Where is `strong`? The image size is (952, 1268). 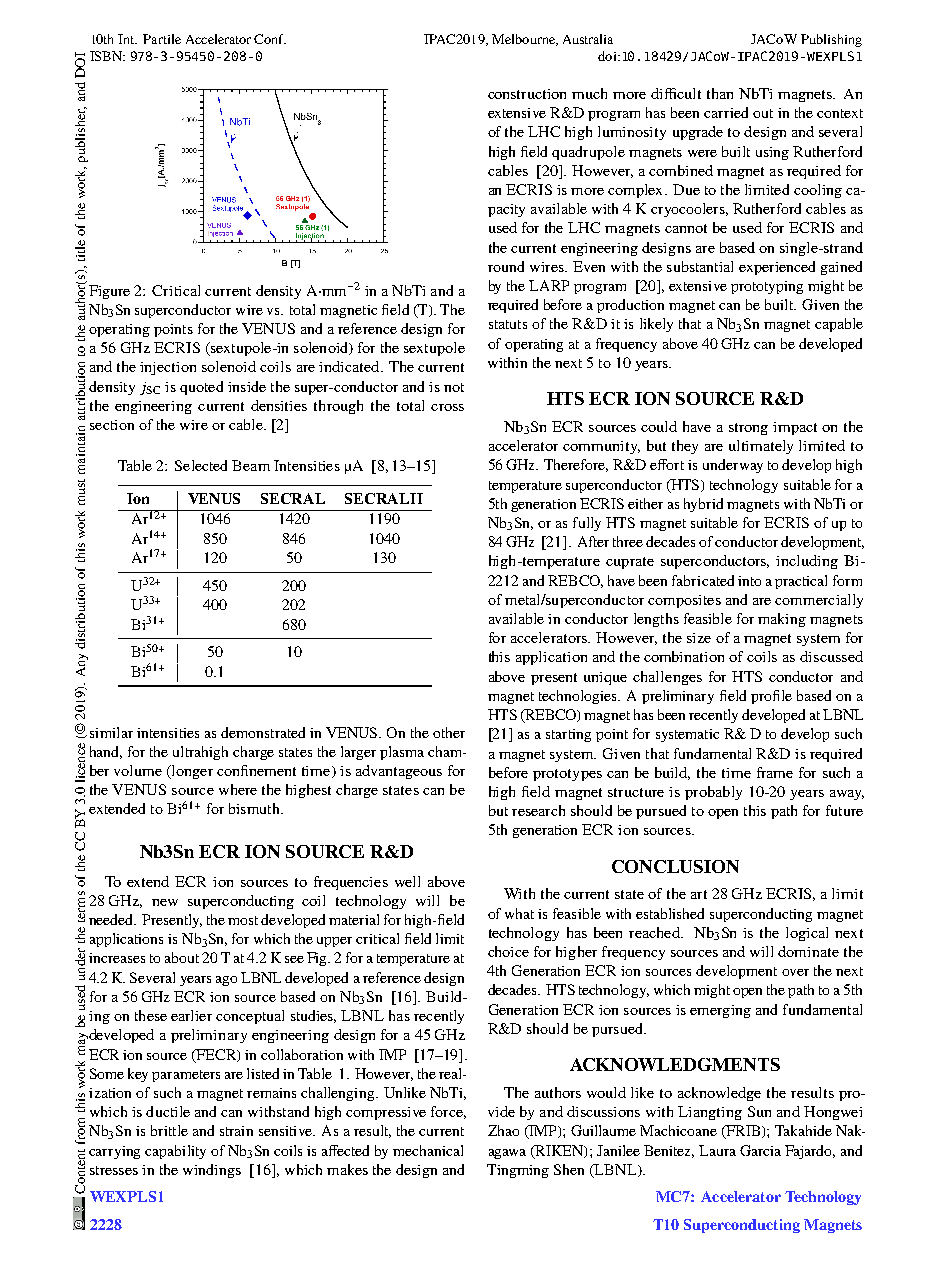
strong is located at coordinates (748, 429).
